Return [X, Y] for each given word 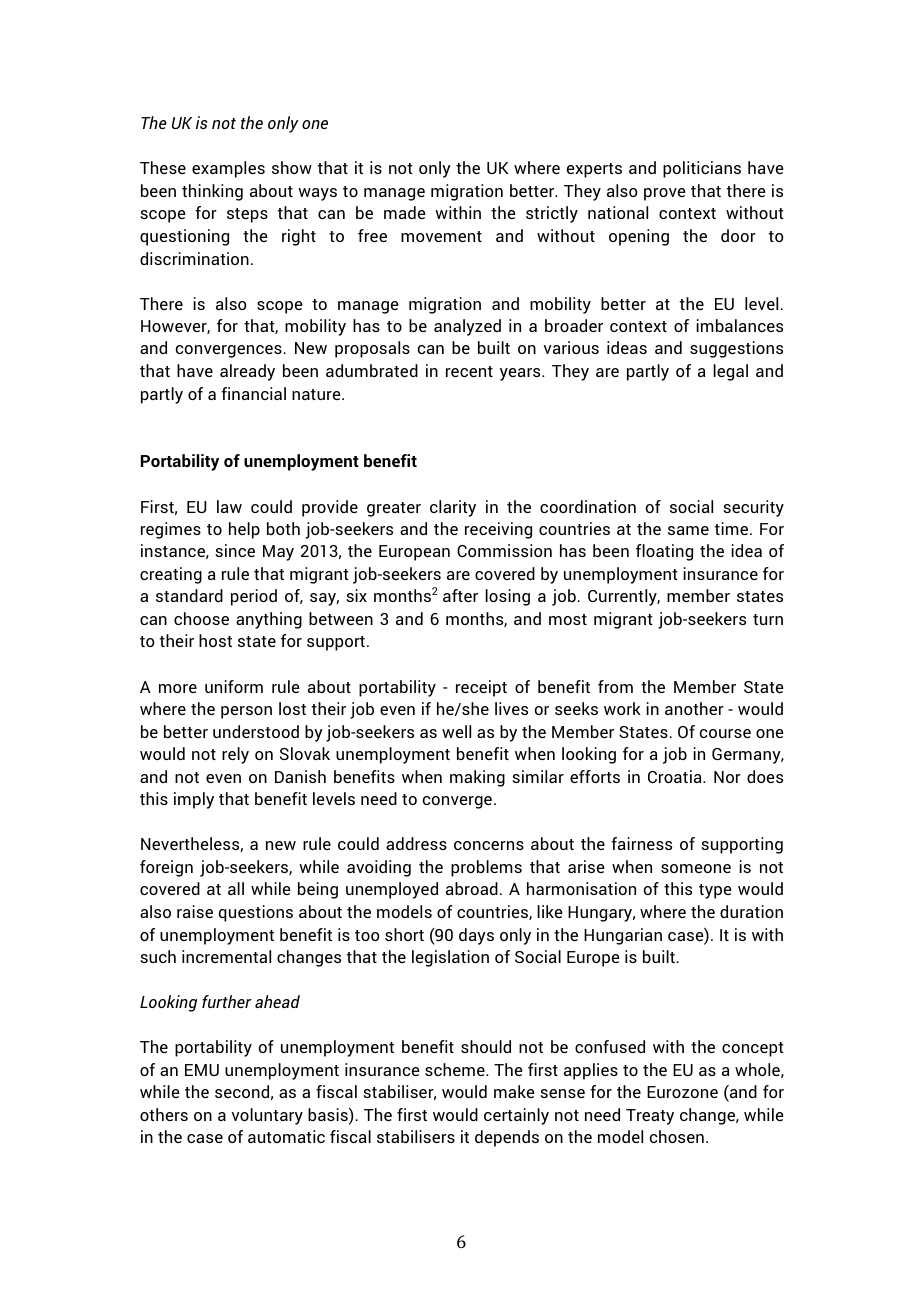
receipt [481, 688]
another [694, 708]
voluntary [267, 1116]
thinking [212, 192]
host [215, 640]
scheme [456, 1069]
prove [665, 194]
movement [441, 236]
